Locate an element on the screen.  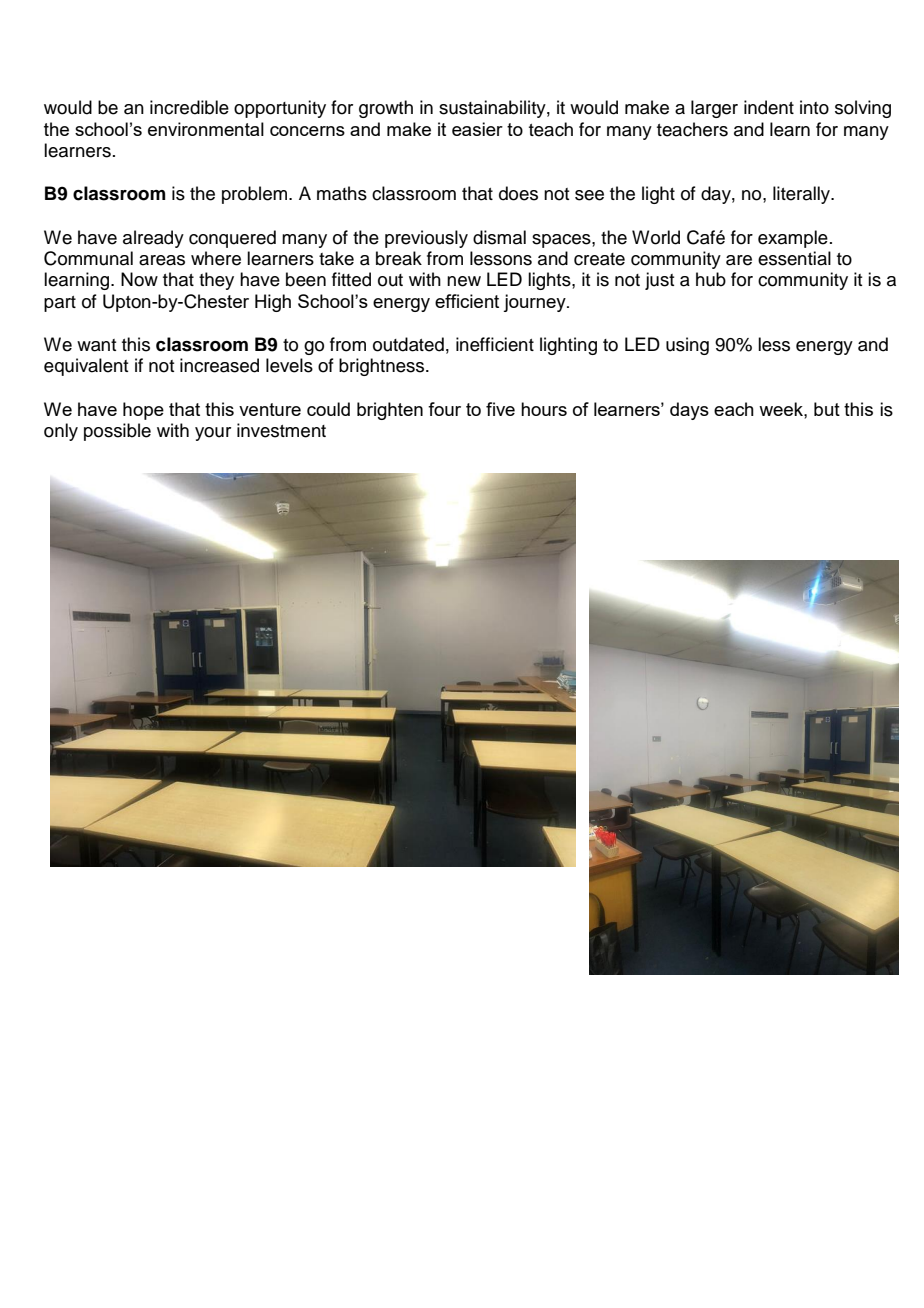
indent is located at coordinates (769, 107).
